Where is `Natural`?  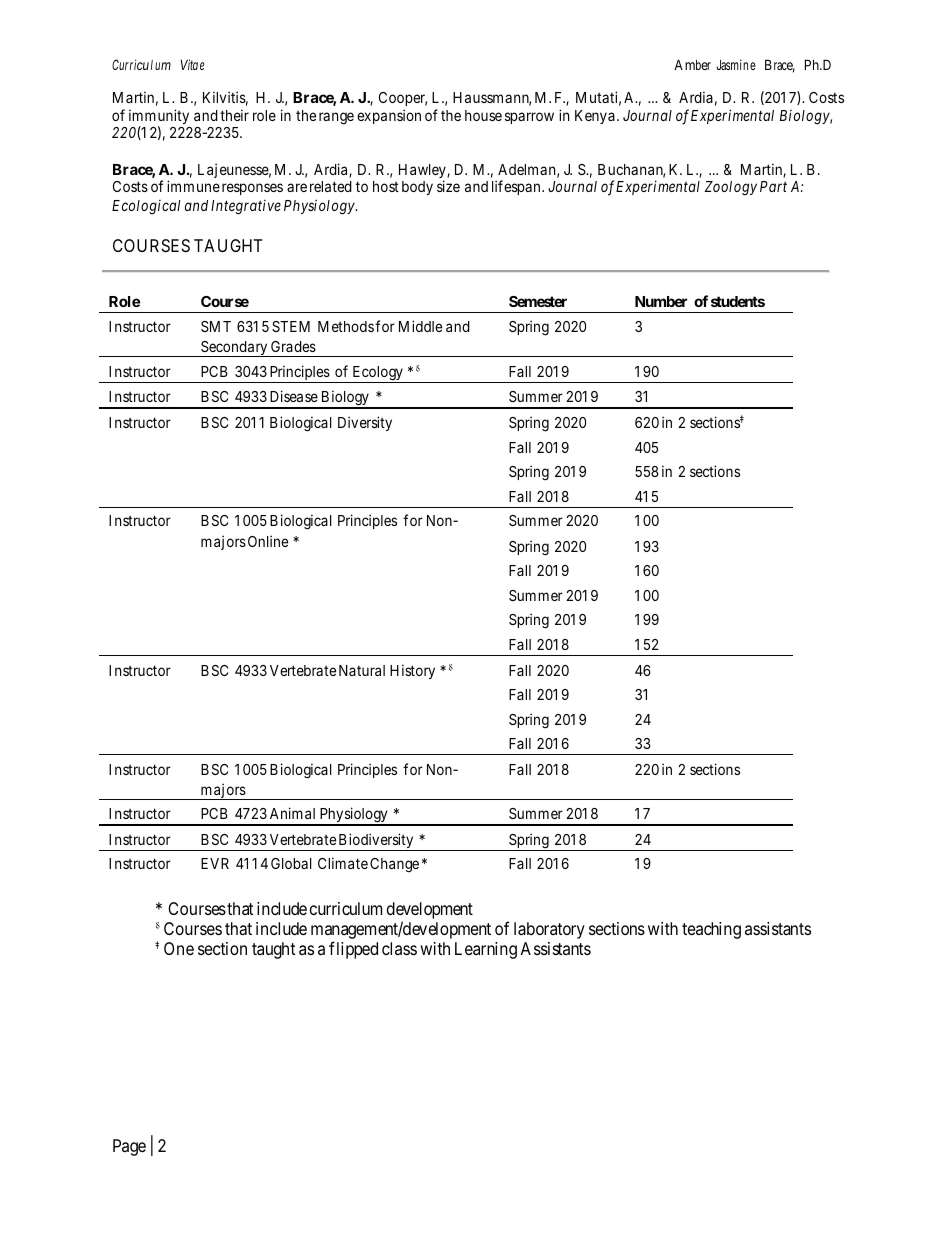 Natural is located at coordinates (362, 670).
